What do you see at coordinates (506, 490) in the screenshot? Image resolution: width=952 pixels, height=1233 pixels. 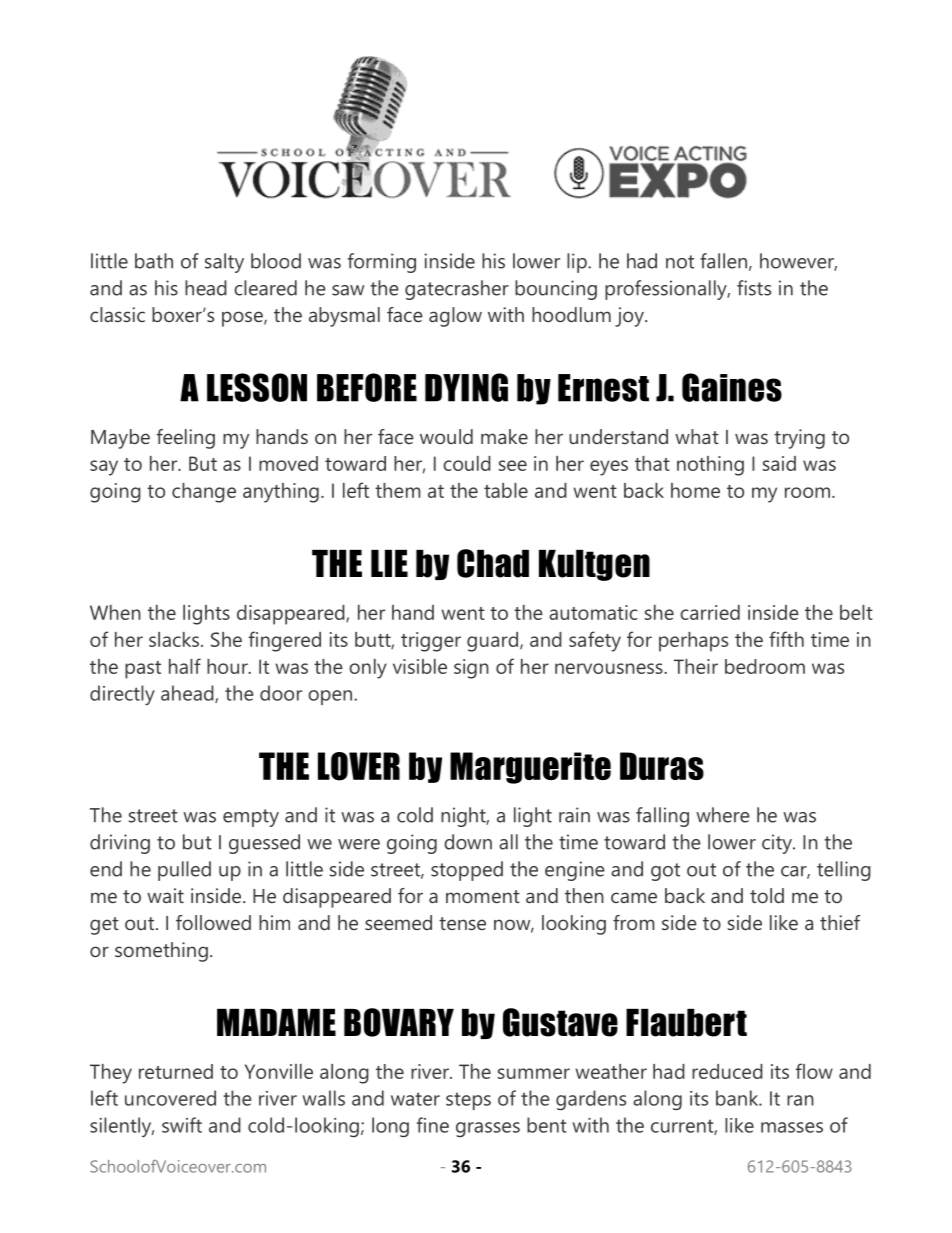 I see `table` at bounding box center [506, 490].
